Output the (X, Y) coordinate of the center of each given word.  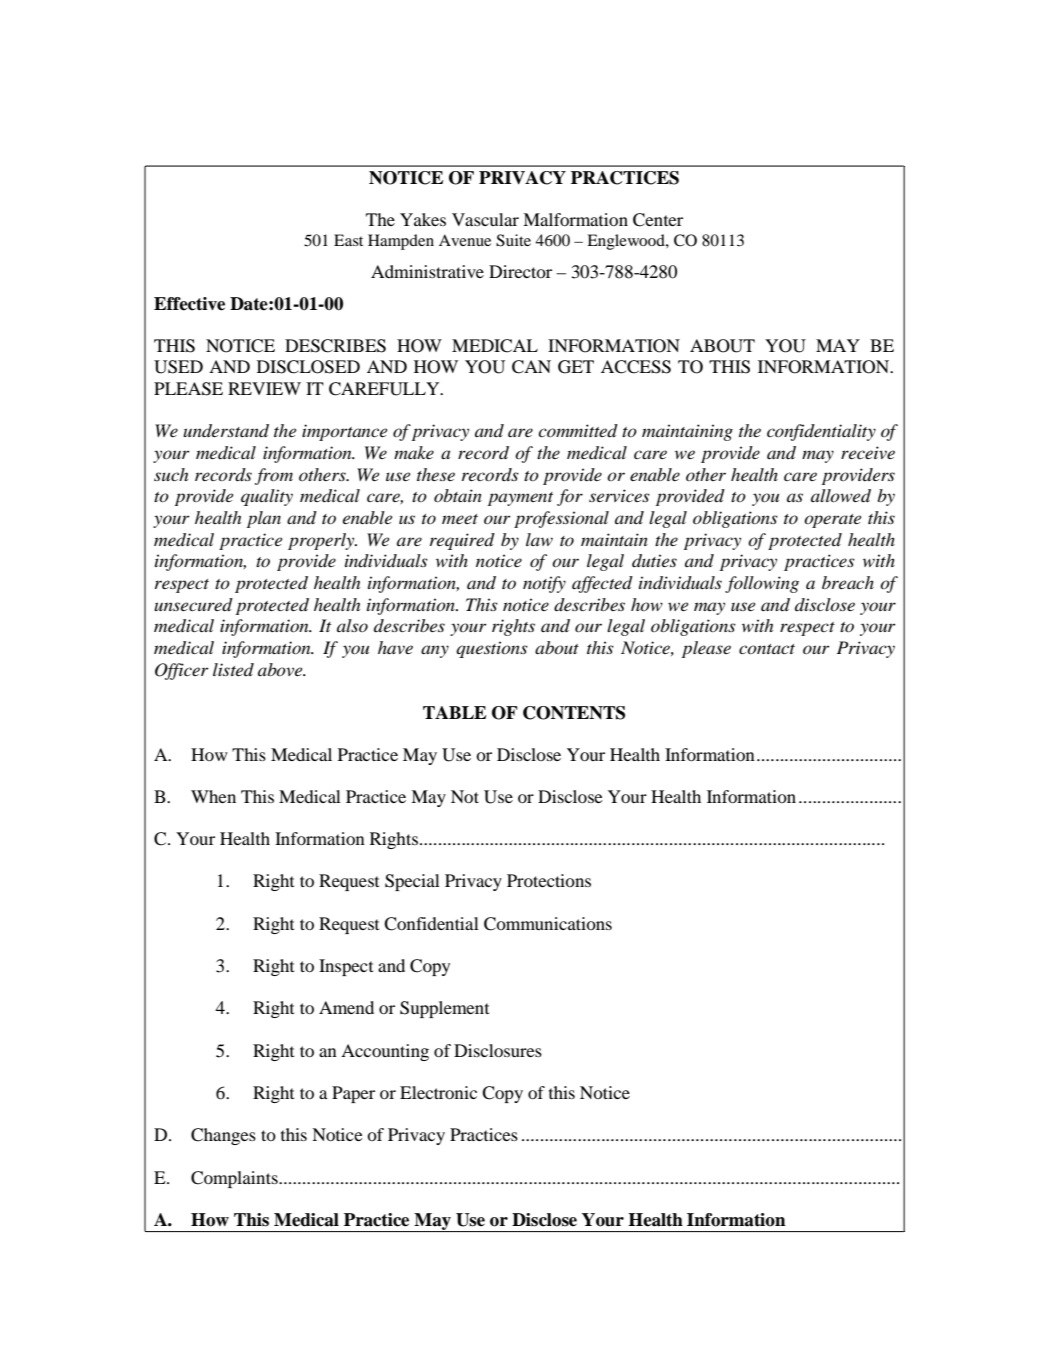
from (274, 476)
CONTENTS (574, 713)
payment (520, 499)
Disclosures (498, 1050)
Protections (549, 880)
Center (658, 220)
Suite (513, 240)
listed (233, 669)
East (348, 240)
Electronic (438, 1092)
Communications (548, 924)
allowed (841, 496)
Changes (223, 1136)
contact (767, 649)
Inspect (346, 967)
